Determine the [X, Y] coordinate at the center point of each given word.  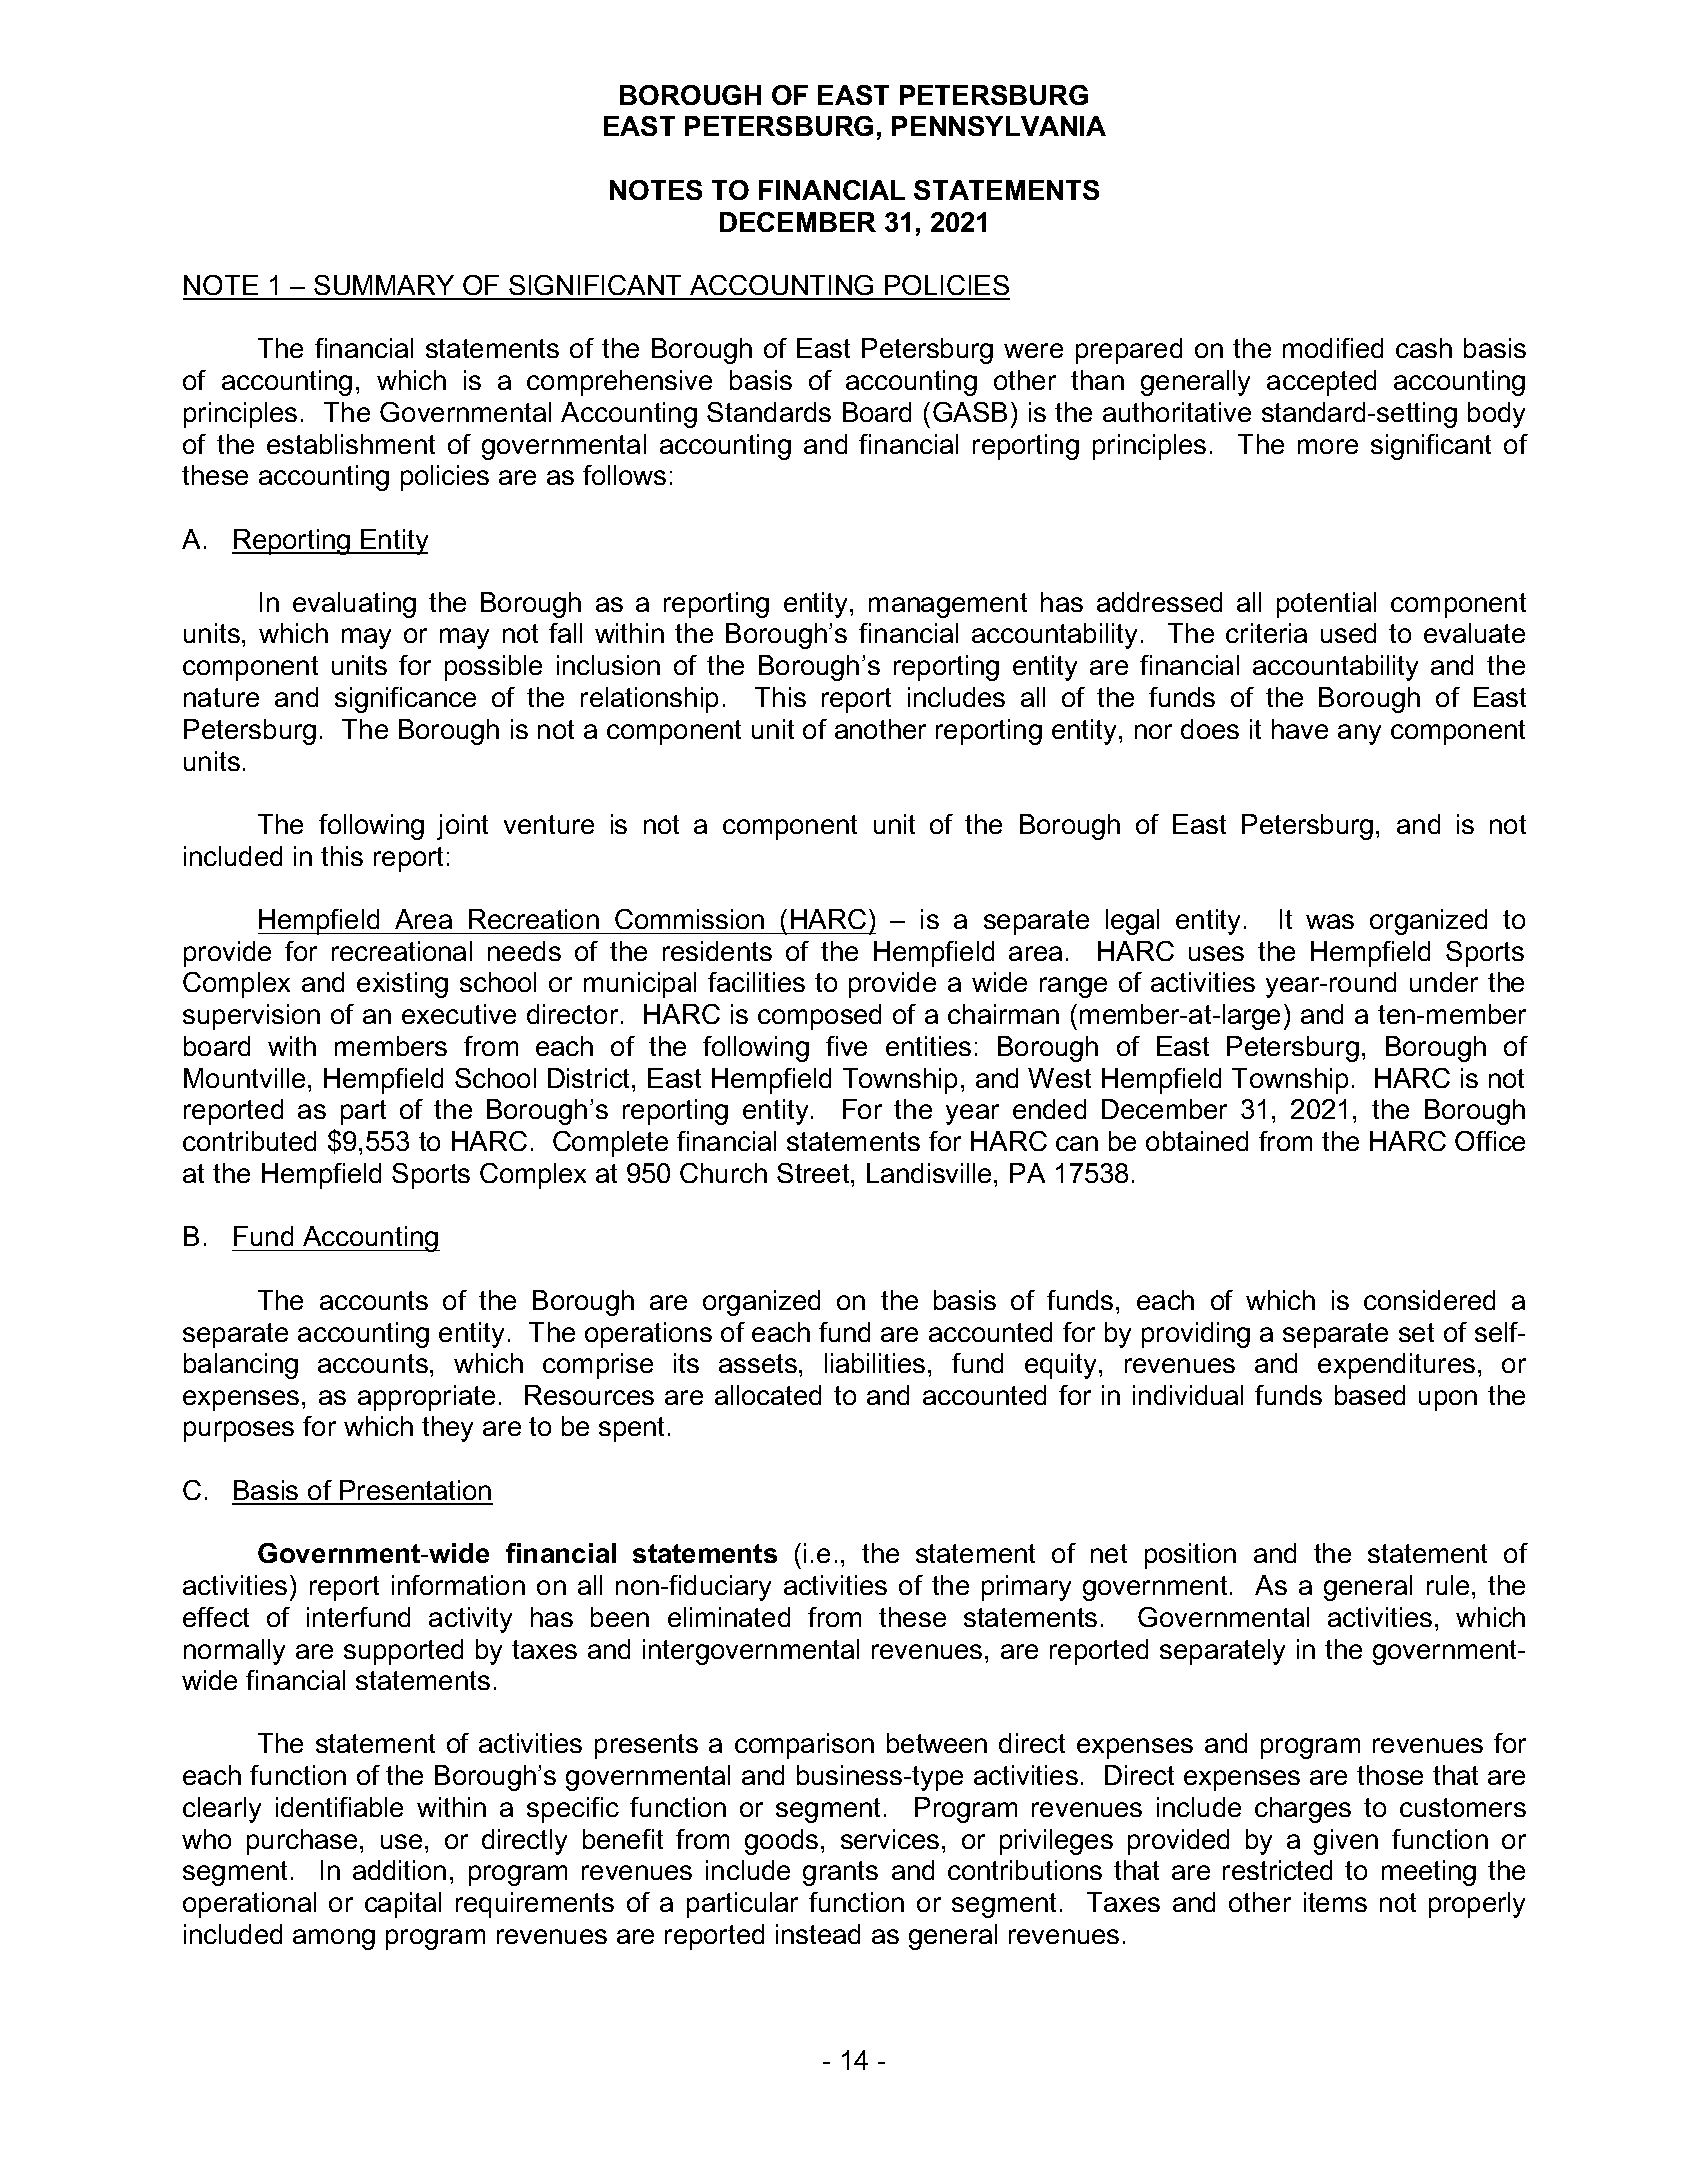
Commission [689, 919]
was [1330, 921]
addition [399, 1870]
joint [462, 827]
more [1328, 446]
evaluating [354, 605]
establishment [351, 444]
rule [1448, 1585]
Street [814, 1173]
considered [1429, 1300]
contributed [249, 1141]
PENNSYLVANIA [999, 126]
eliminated [729, 1617]
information [458, 1585]
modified [1333, 348]
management [948, 605]
